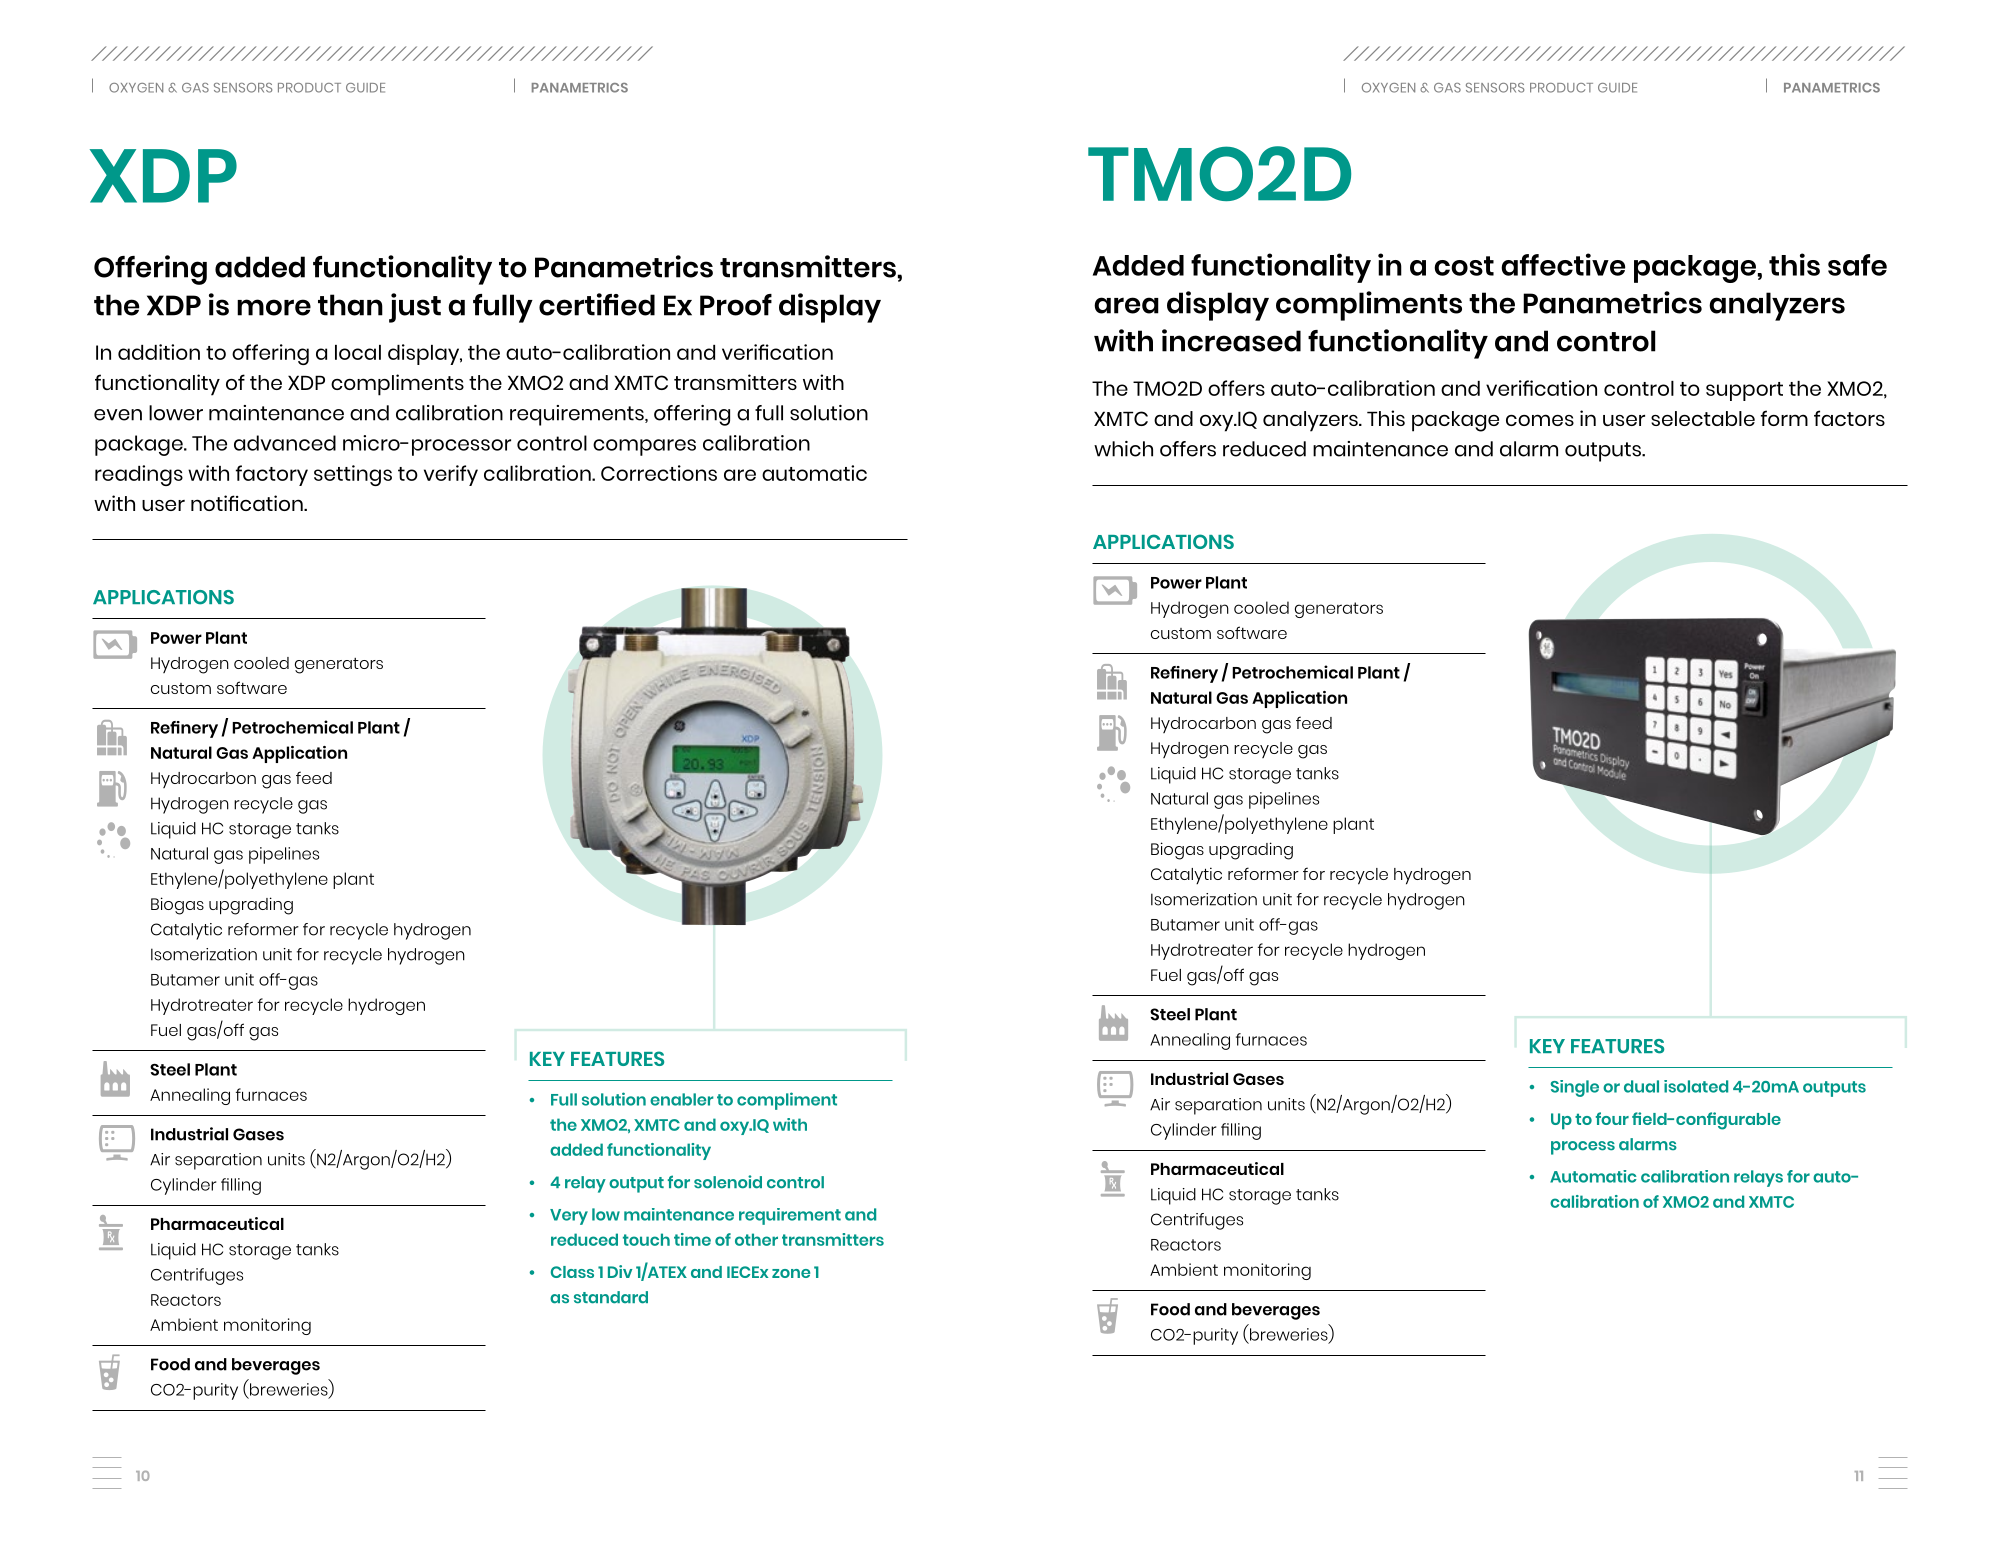 This page has height=1543, width=2000. I want to click on affective, so click(1563, 264).
